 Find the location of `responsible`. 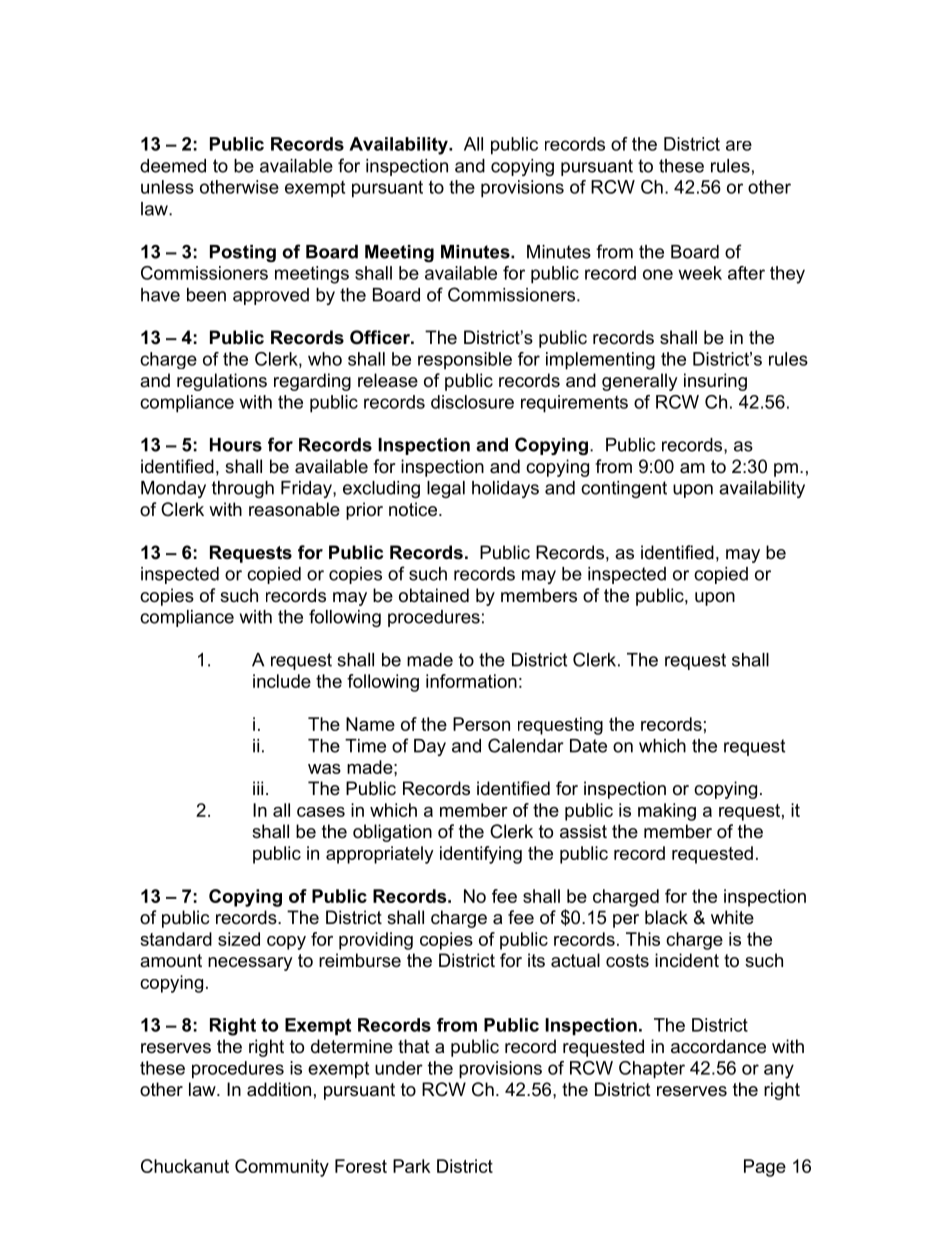

responsible is located at coordinates (465, 361).
